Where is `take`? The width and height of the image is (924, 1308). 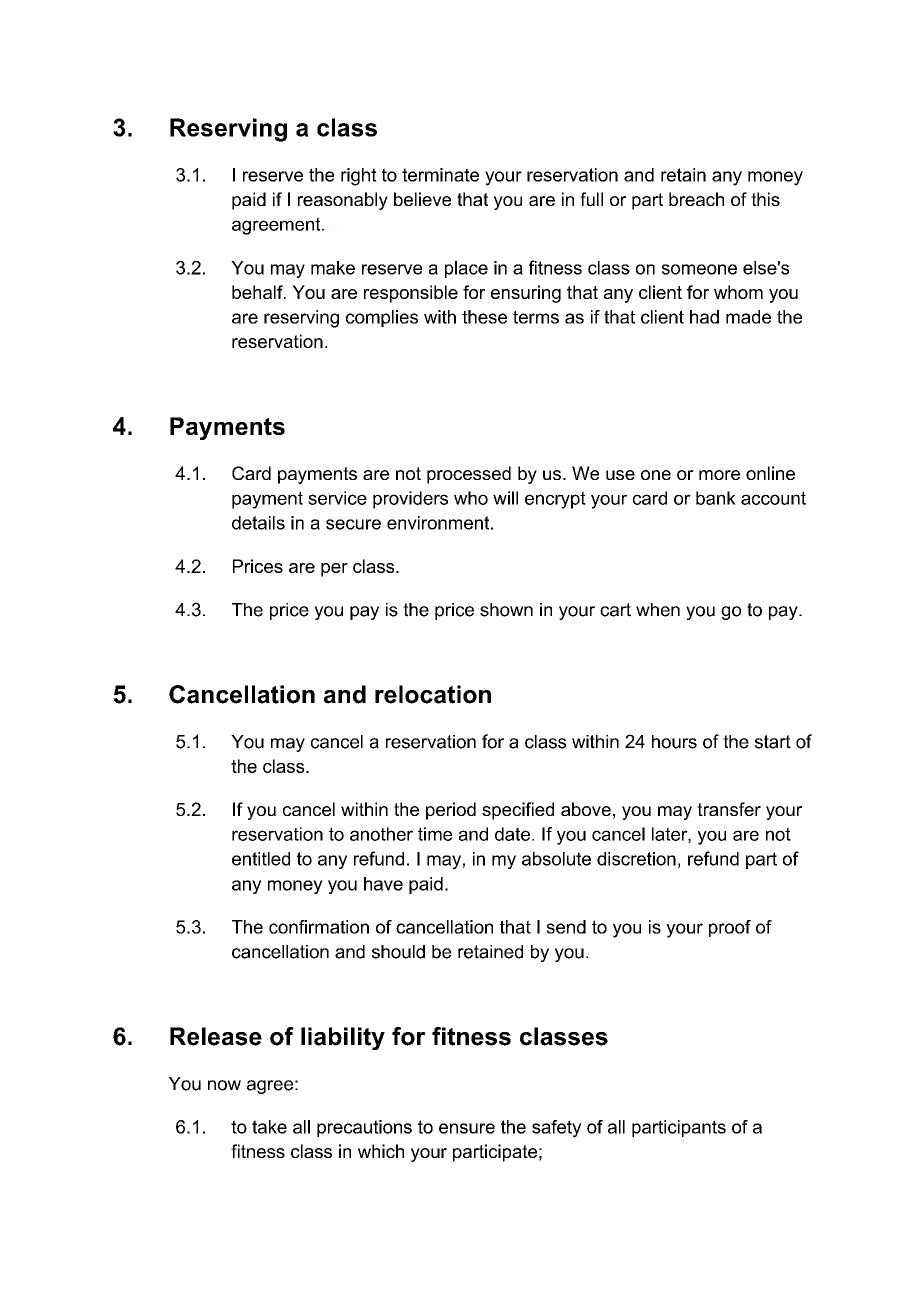 take is located at coordinates (269, 1127).
